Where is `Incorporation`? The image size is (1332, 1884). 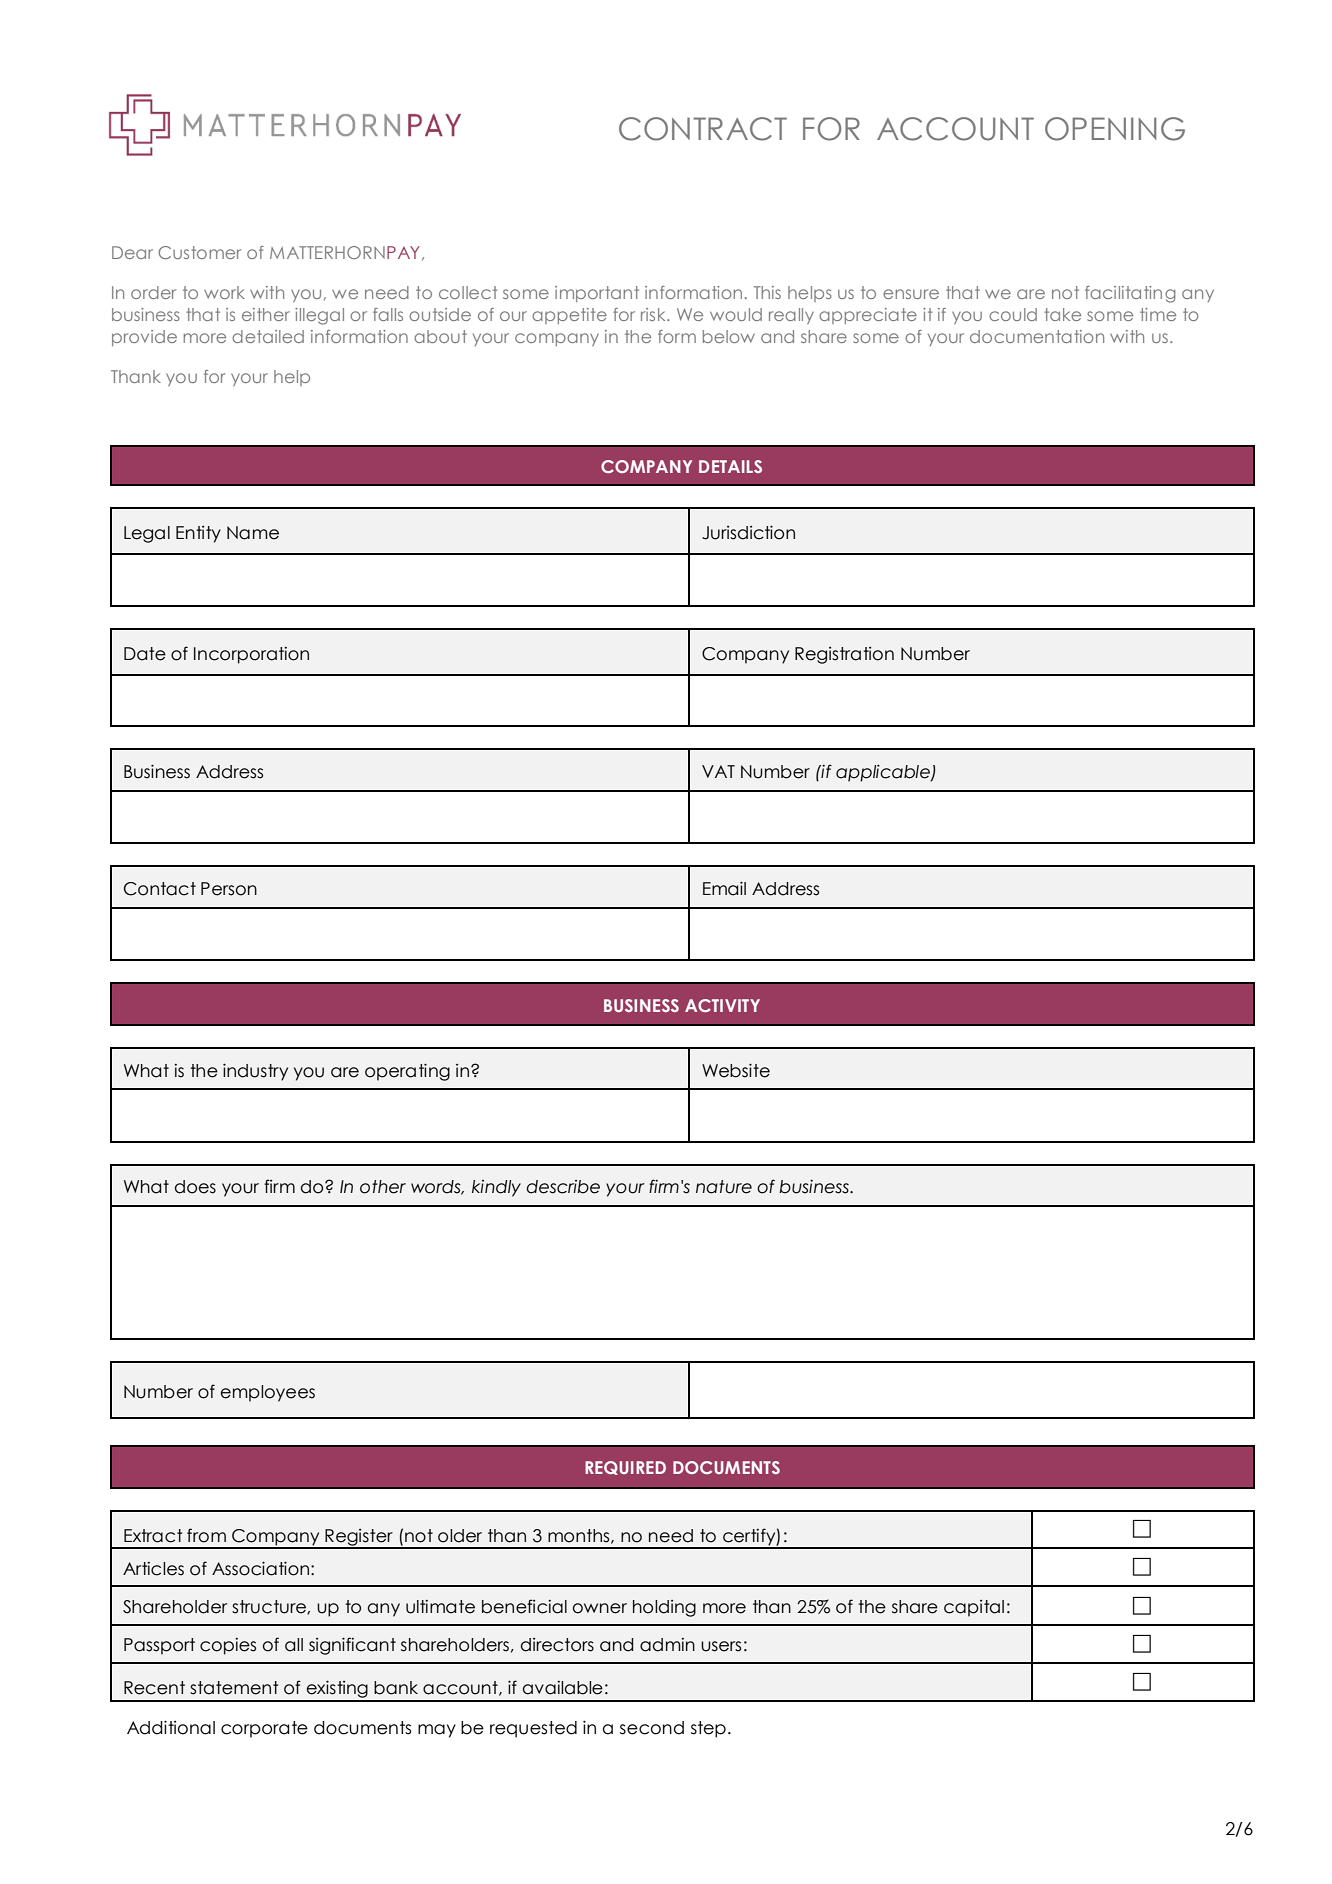
Incorporation is located at coordinates (251, 655).
